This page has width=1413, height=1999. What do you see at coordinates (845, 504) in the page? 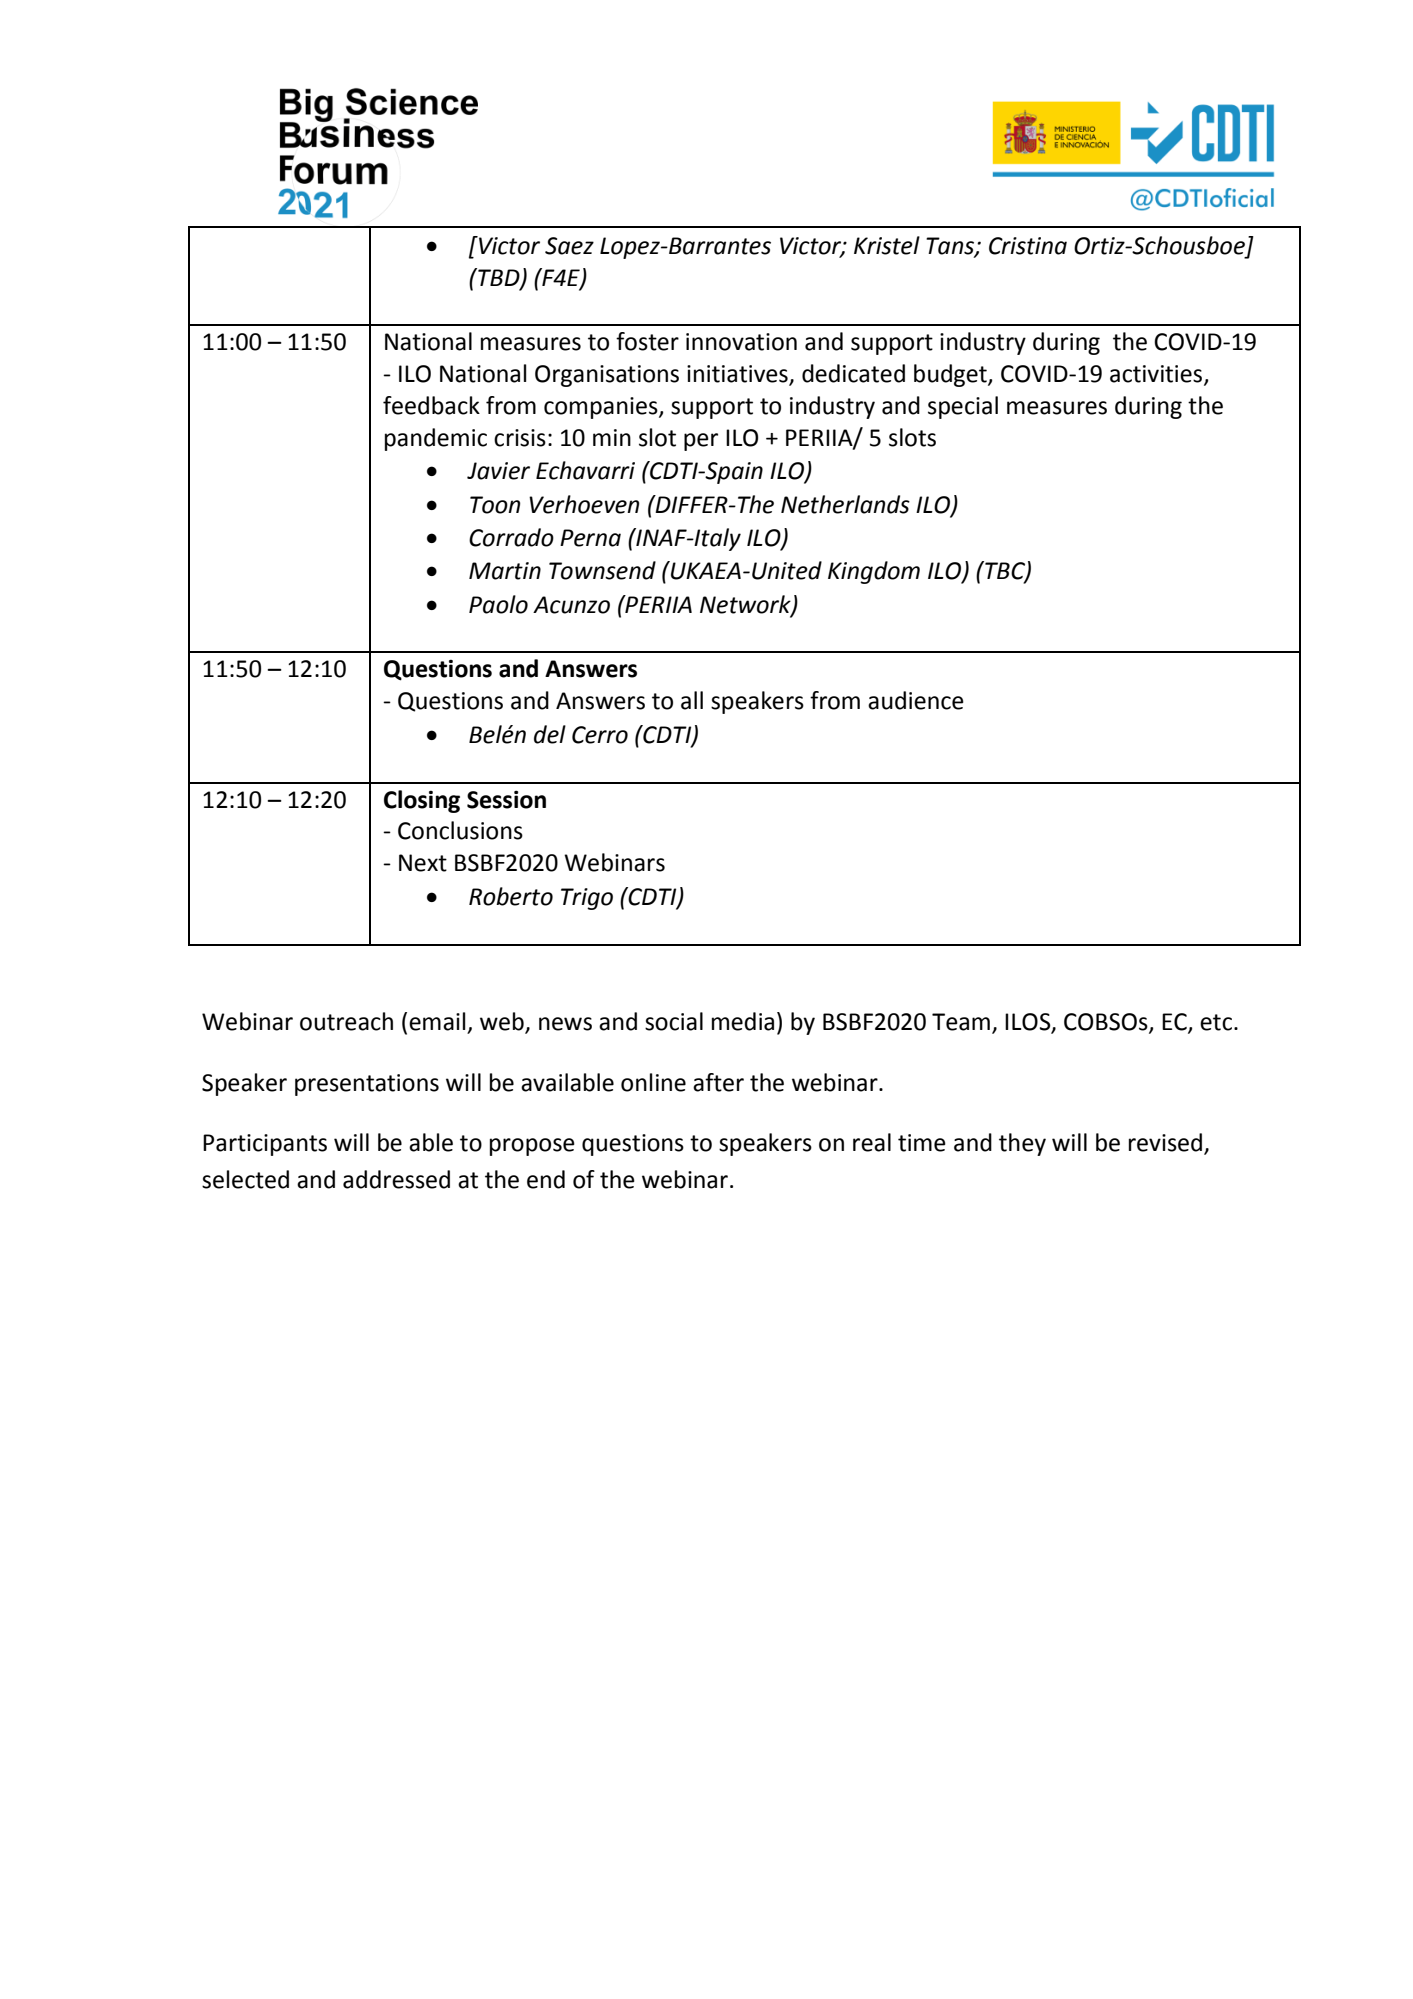
I see `Netherlands` at bounding box center [845, 504].
